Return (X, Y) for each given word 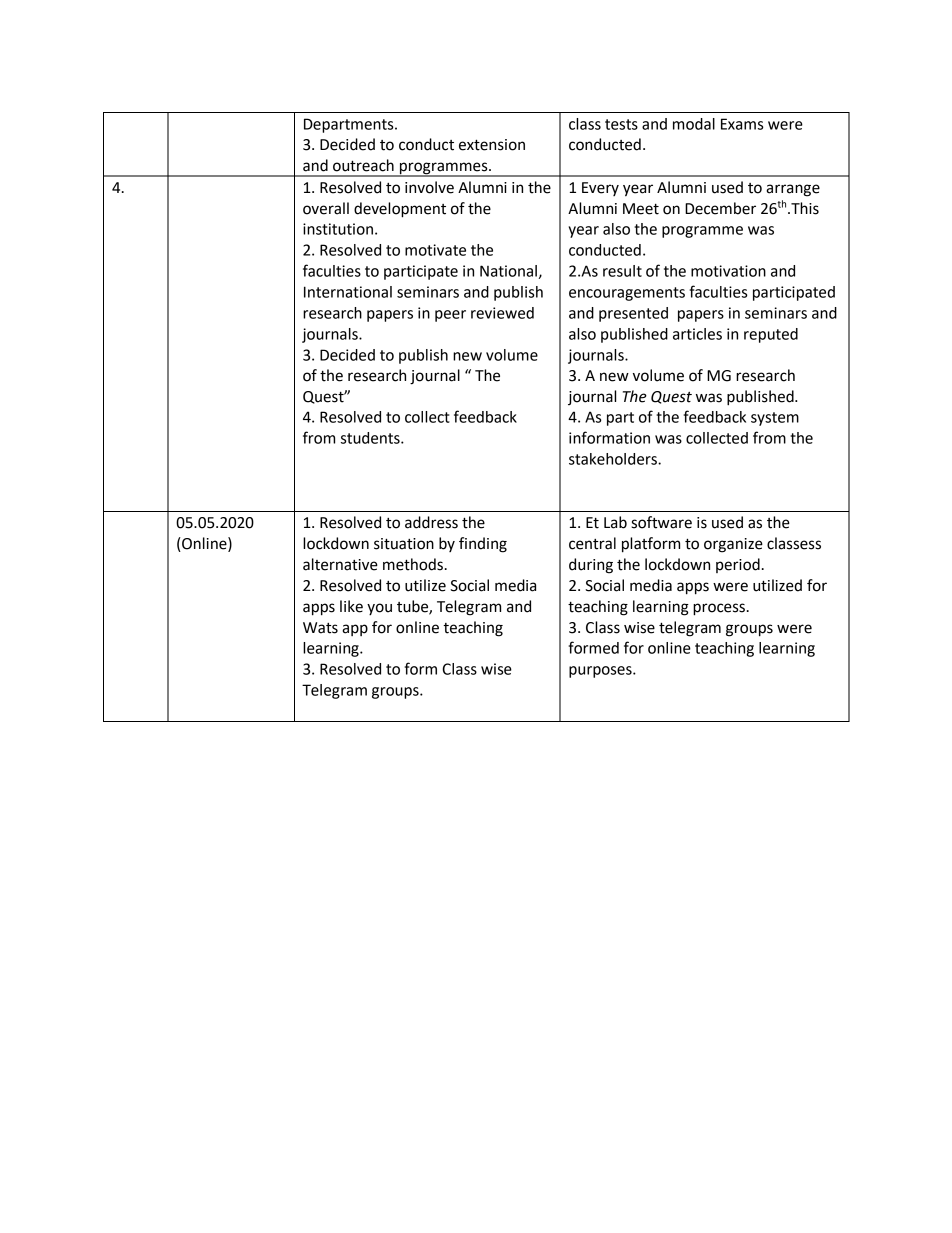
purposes (601, 672)
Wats (320, 628)
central (592, 543)
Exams (742, 124)
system (775, 419)
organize (733, 545)
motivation (728, 271)
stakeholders (614, 459)
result (622, 271)
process (719, 609)
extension (492, 145)
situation (404, 544)
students (371, 438)
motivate (435, 250)
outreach (363, 165)
